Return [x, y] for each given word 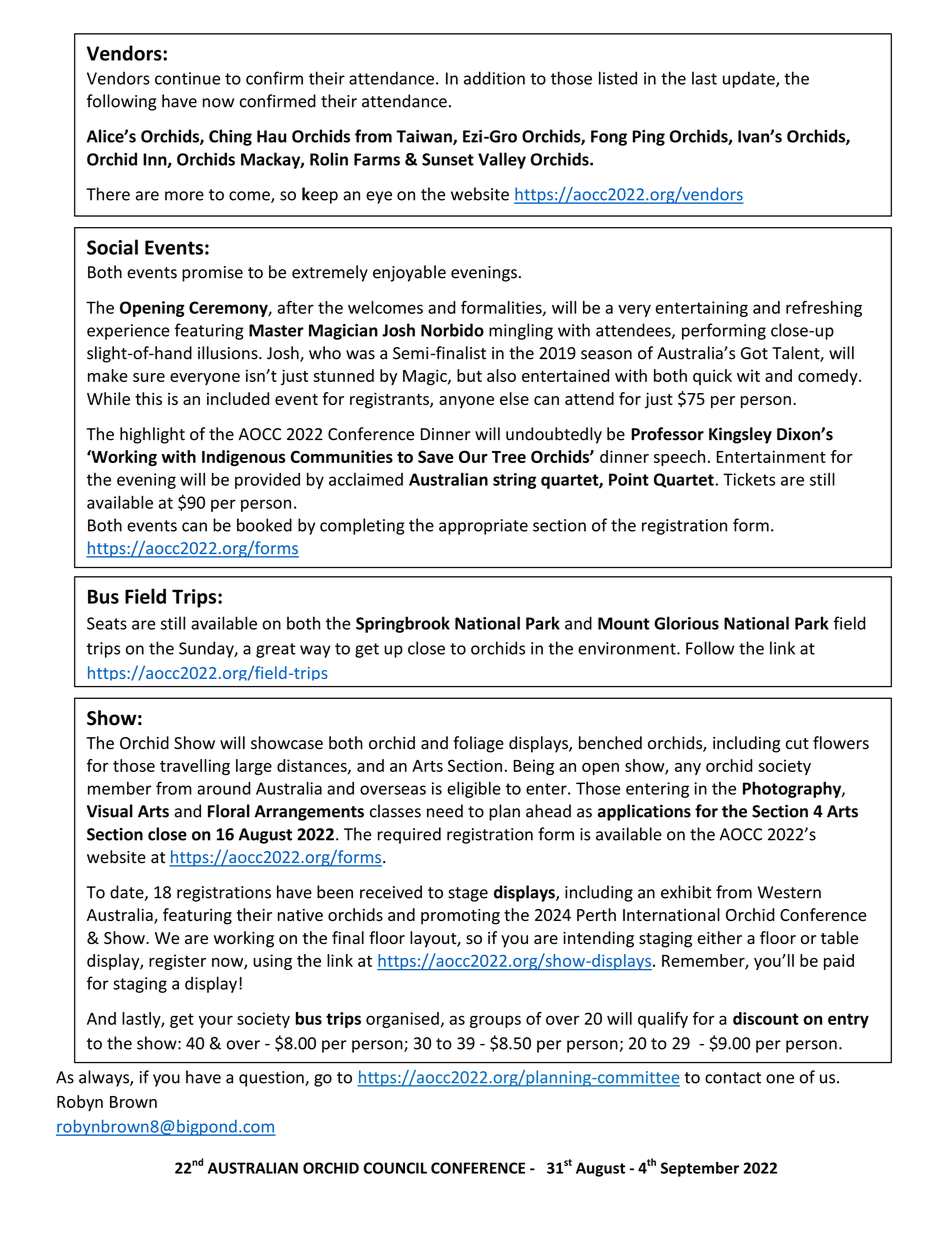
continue [187, 78]
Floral [229, 811]
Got [754, 353]
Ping [648, 138]
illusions [229, 353]
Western [789, 892]
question [272, 1079]
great [276, 650]
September [700, 1169]
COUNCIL [395, 1168]
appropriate [483, 527]
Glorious [686, 623]
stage [468, 894]
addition [494, 78]
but [469, 375]
